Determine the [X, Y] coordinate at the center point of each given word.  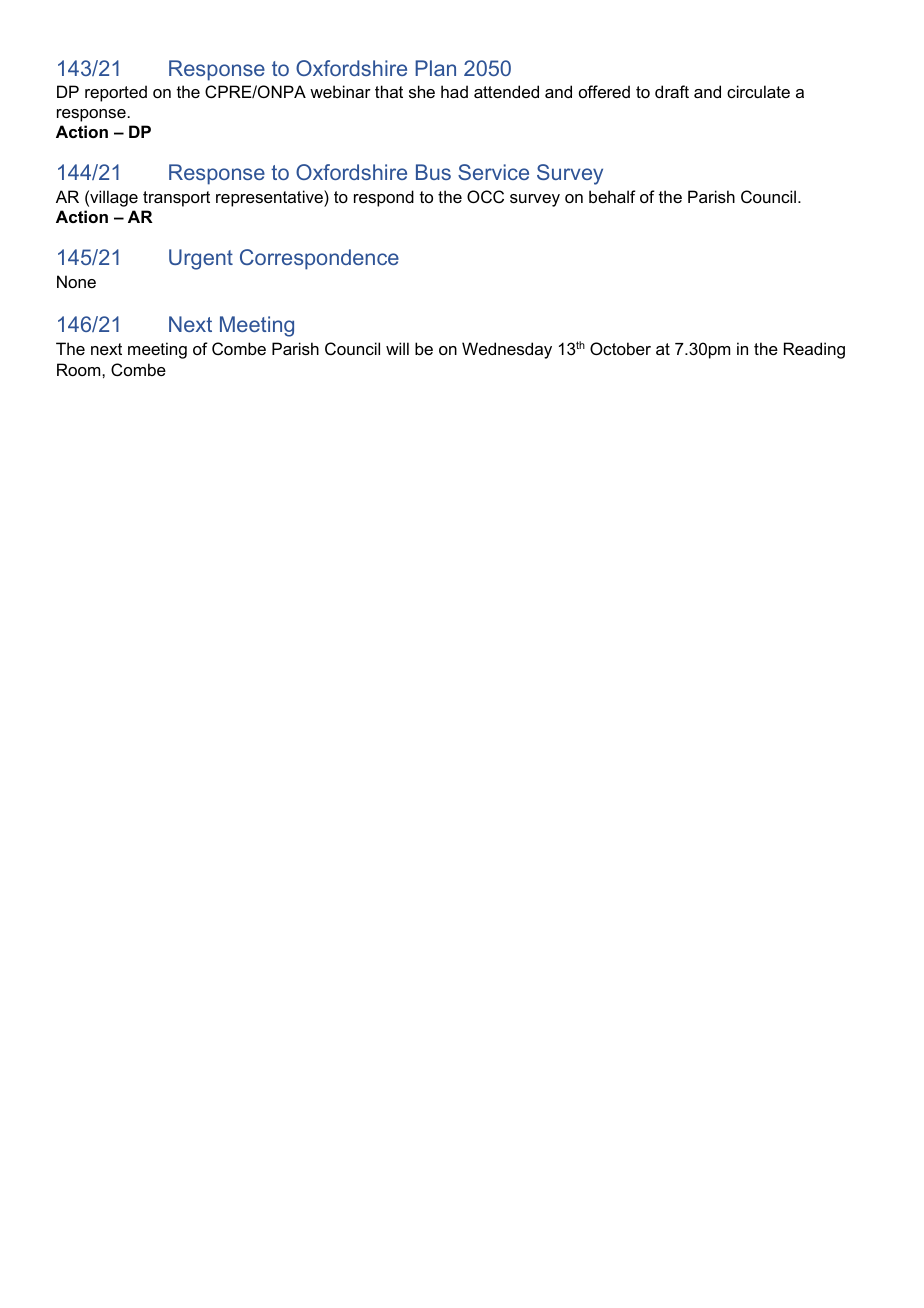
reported [116, 93]
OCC [485, 196]
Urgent [201, 259]
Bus [433, 172]
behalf [612, 196]
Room [80, 369]
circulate [758, 91]
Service [493, 172]
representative [270, 198]
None [76, 281]
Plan [435, 68]
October [620, 348]
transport [176, 199]
